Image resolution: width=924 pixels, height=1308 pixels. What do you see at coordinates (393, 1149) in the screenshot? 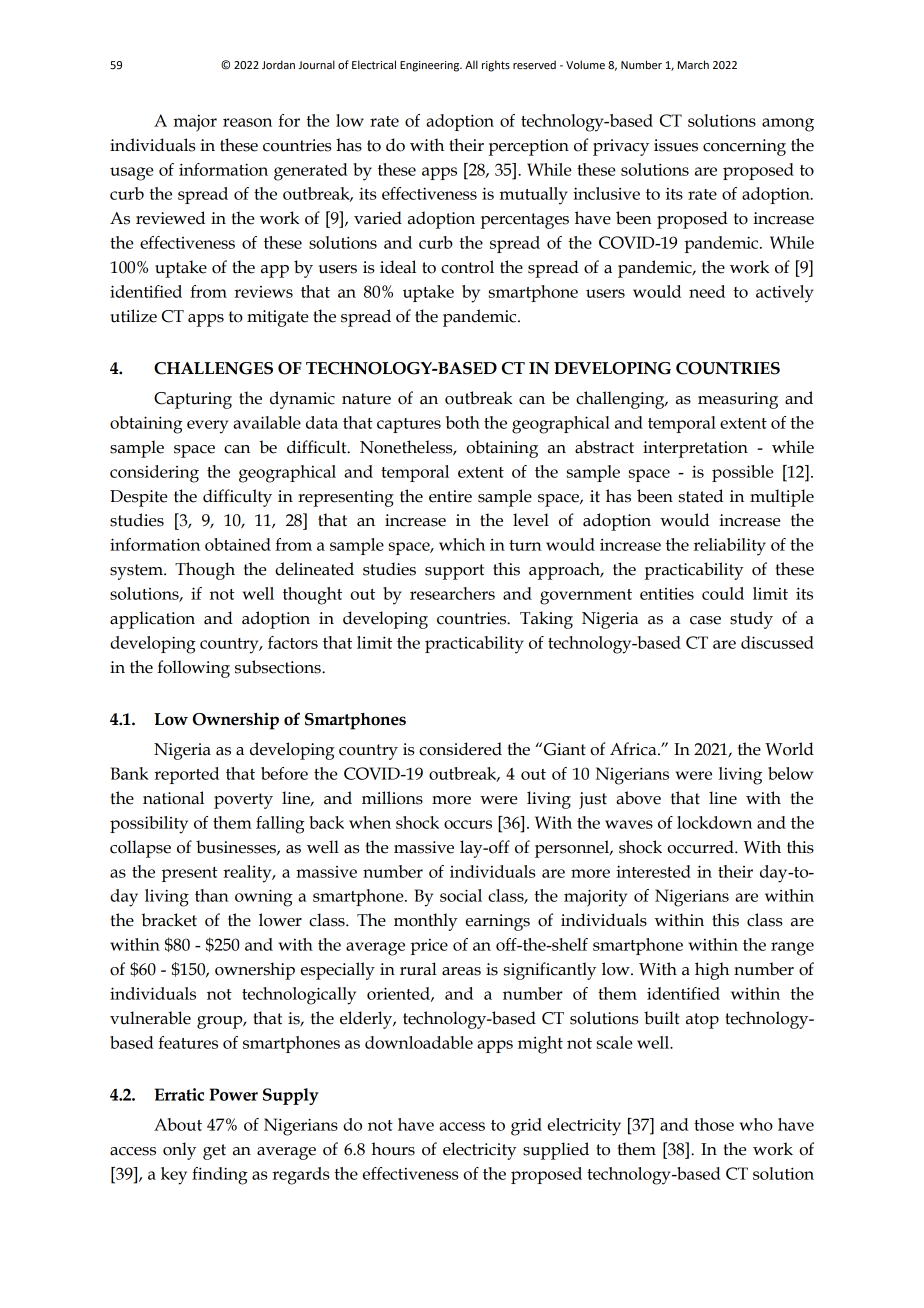
I see `hours` at bounding box center [393, 1149].
